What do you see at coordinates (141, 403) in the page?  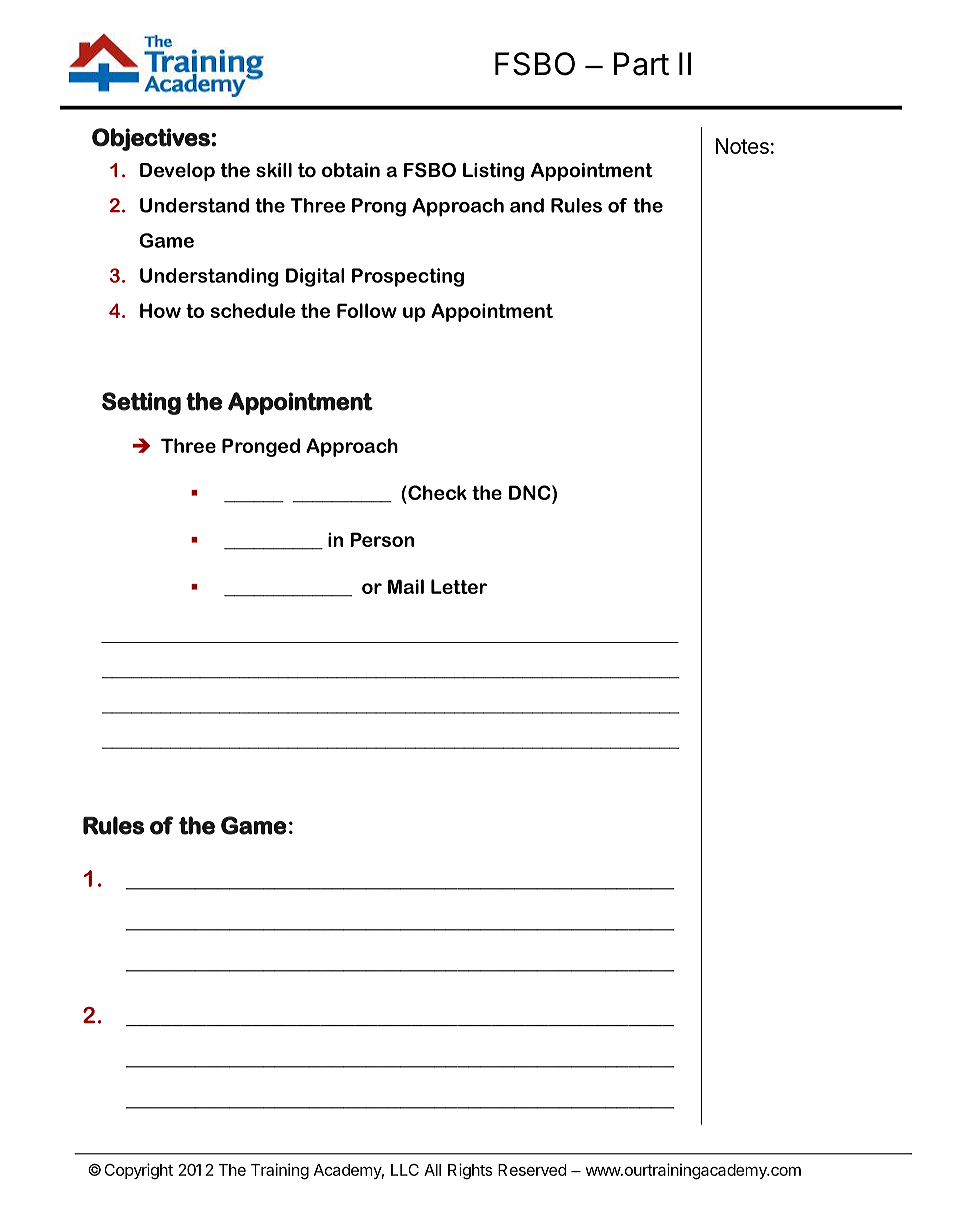 I see `Setting` at bounding box center [141, 403].
